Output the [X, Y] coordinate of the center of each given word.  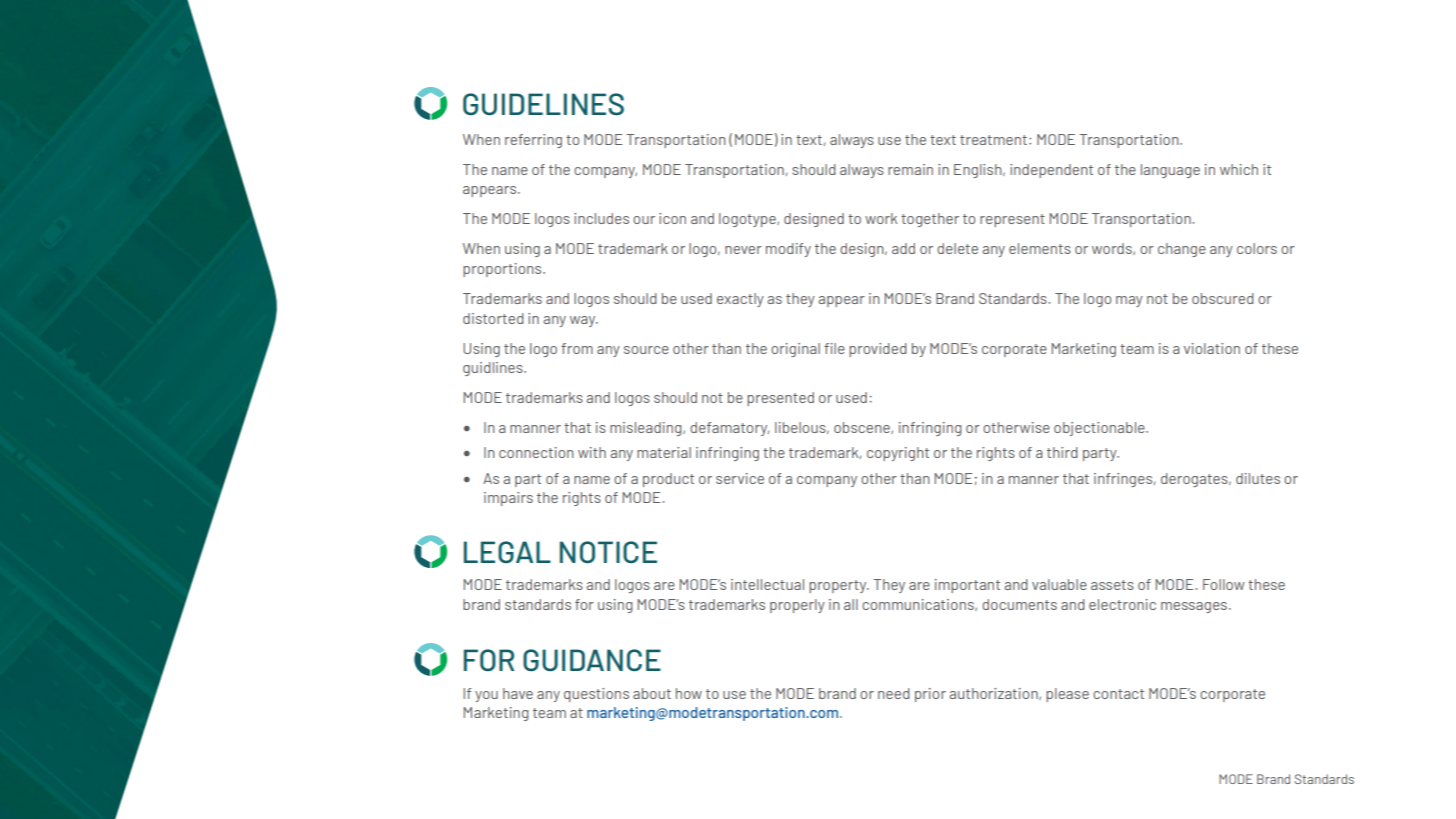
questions [596, 695]
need [894, 693]
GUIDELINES [543, 104]
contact [1118, 694]
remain [910, 169]
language [1170, 171]
